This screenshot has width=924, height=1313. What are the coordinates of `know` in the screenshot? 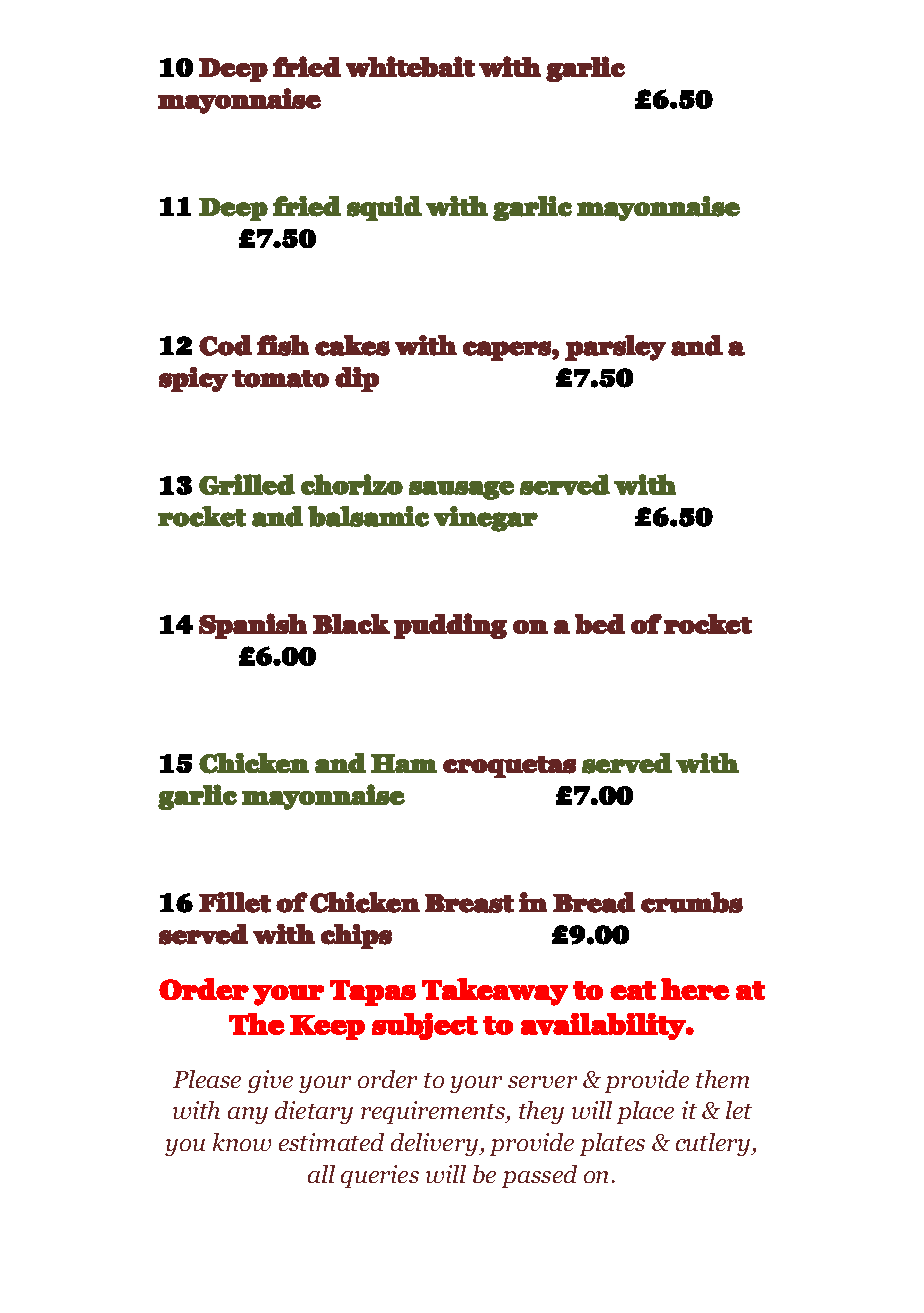 It's located at (242, 1142).
